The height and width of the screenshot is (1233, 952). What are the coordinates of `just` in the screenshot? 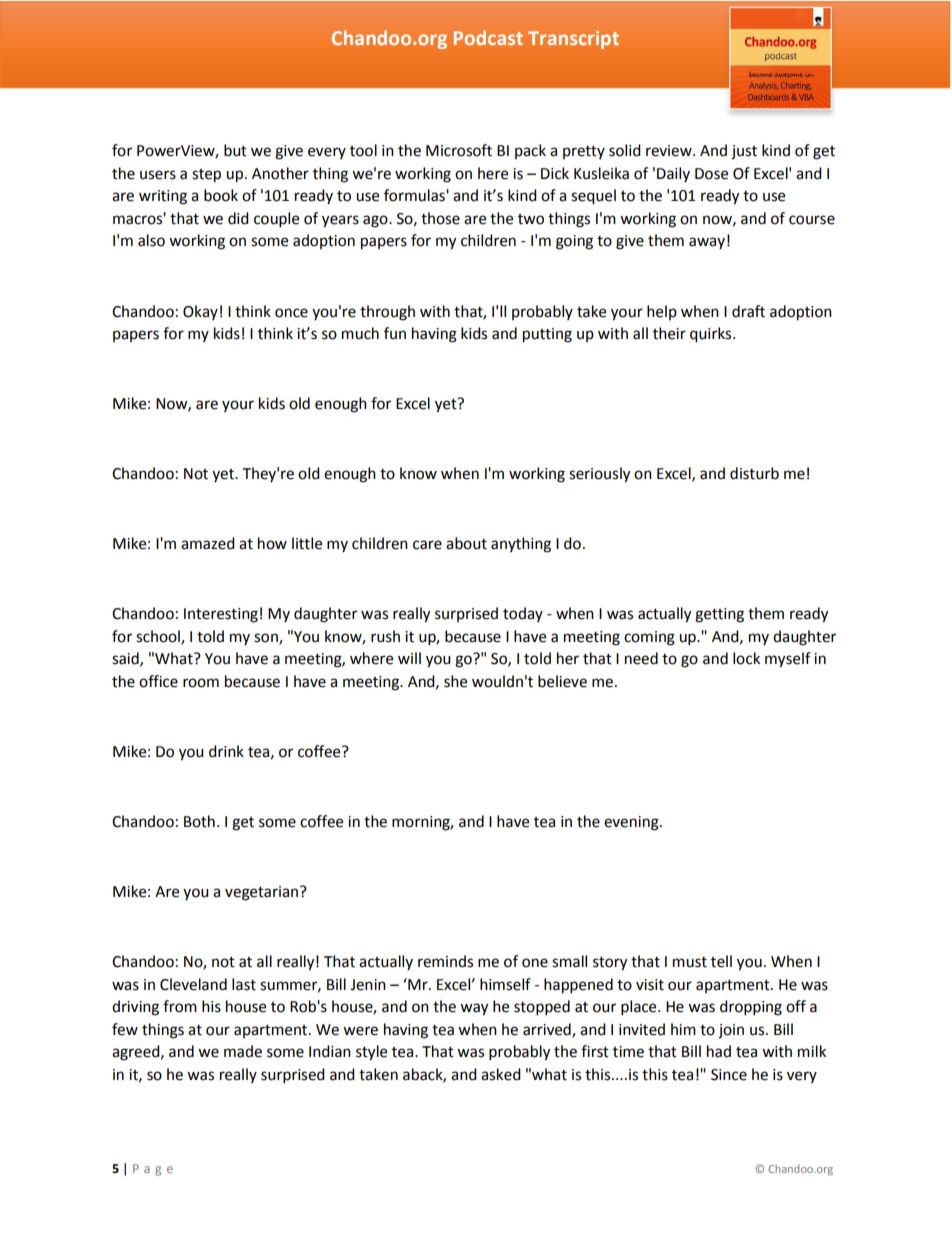 It's located at (744, 152).
